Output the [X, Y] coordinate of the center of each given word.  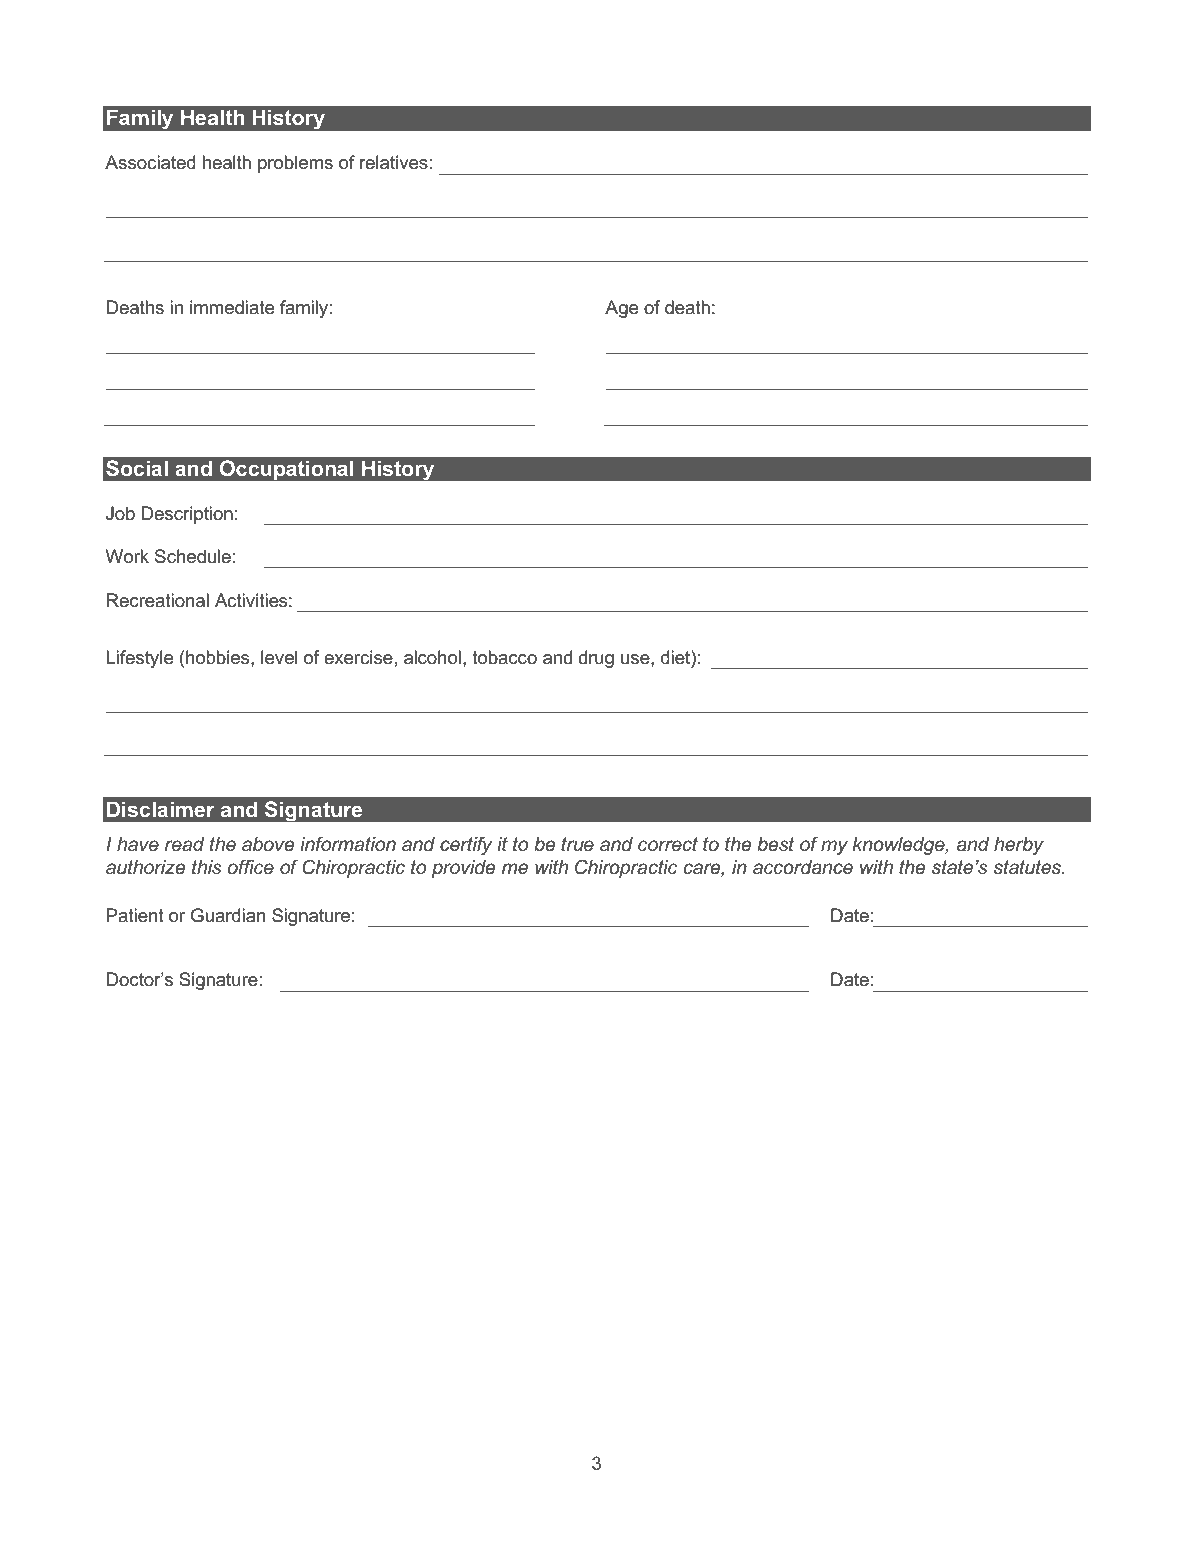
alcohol [432, 657]
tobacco [504, 657]
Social [137, 468]
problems [295, 164]
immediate [232, 307]
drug [596, 659]
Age [621, 309]
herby [1019, 846]
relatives [394, 162]
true [577, 844]
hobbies [219, 657]
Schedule [193, 556]
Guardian [228, 915]
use [636, 659]
